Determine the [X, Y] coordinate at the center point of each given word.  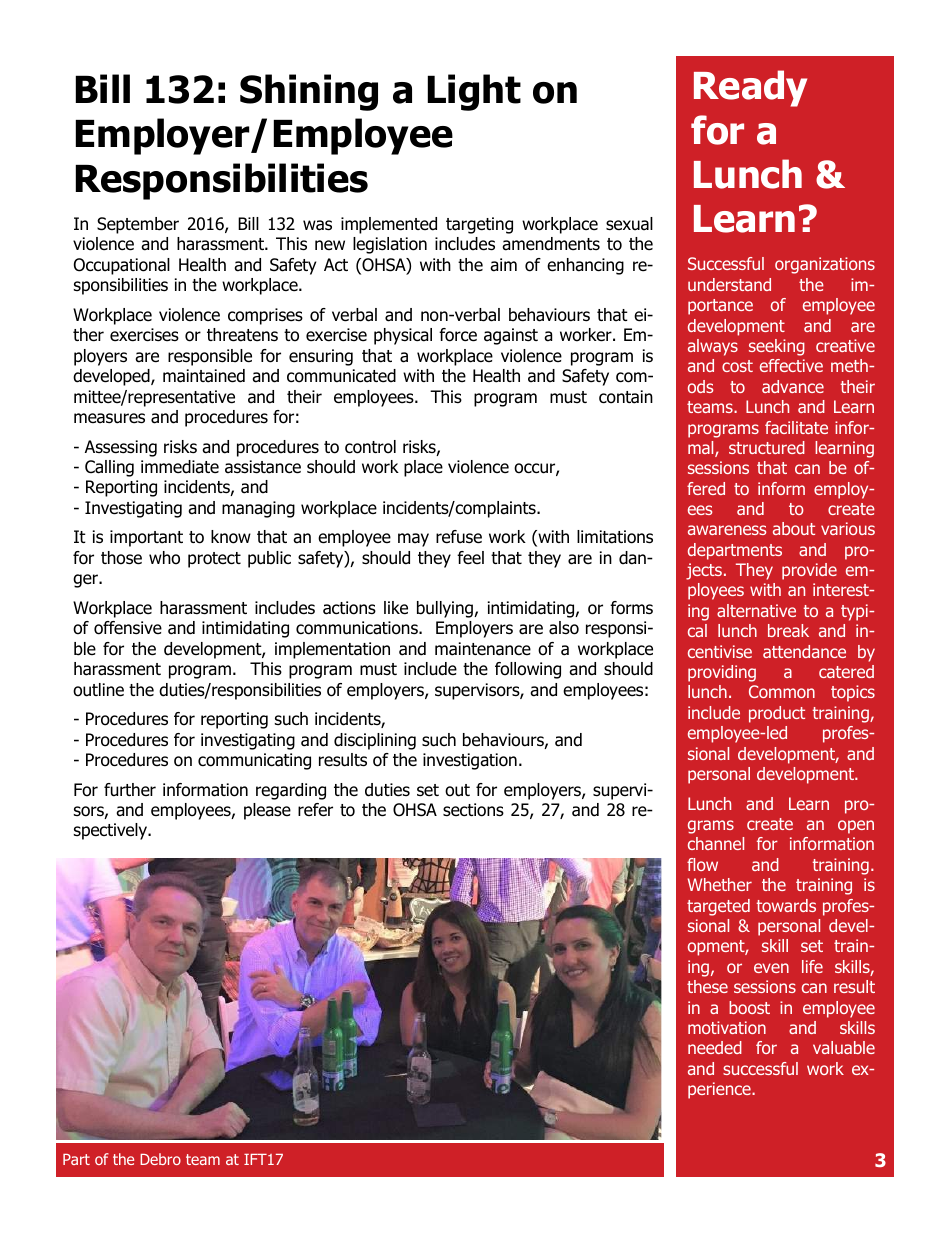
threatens [242, 335]
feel [470, 558]
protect [214, 560]
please [267, 811]
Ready [750, 88]
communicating [254, 761]
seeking [777, 347]
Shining [309, 92]
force [458, 335]
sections [473, 810]
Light [474, 92]
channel [716, 843]
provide [809, 571]
